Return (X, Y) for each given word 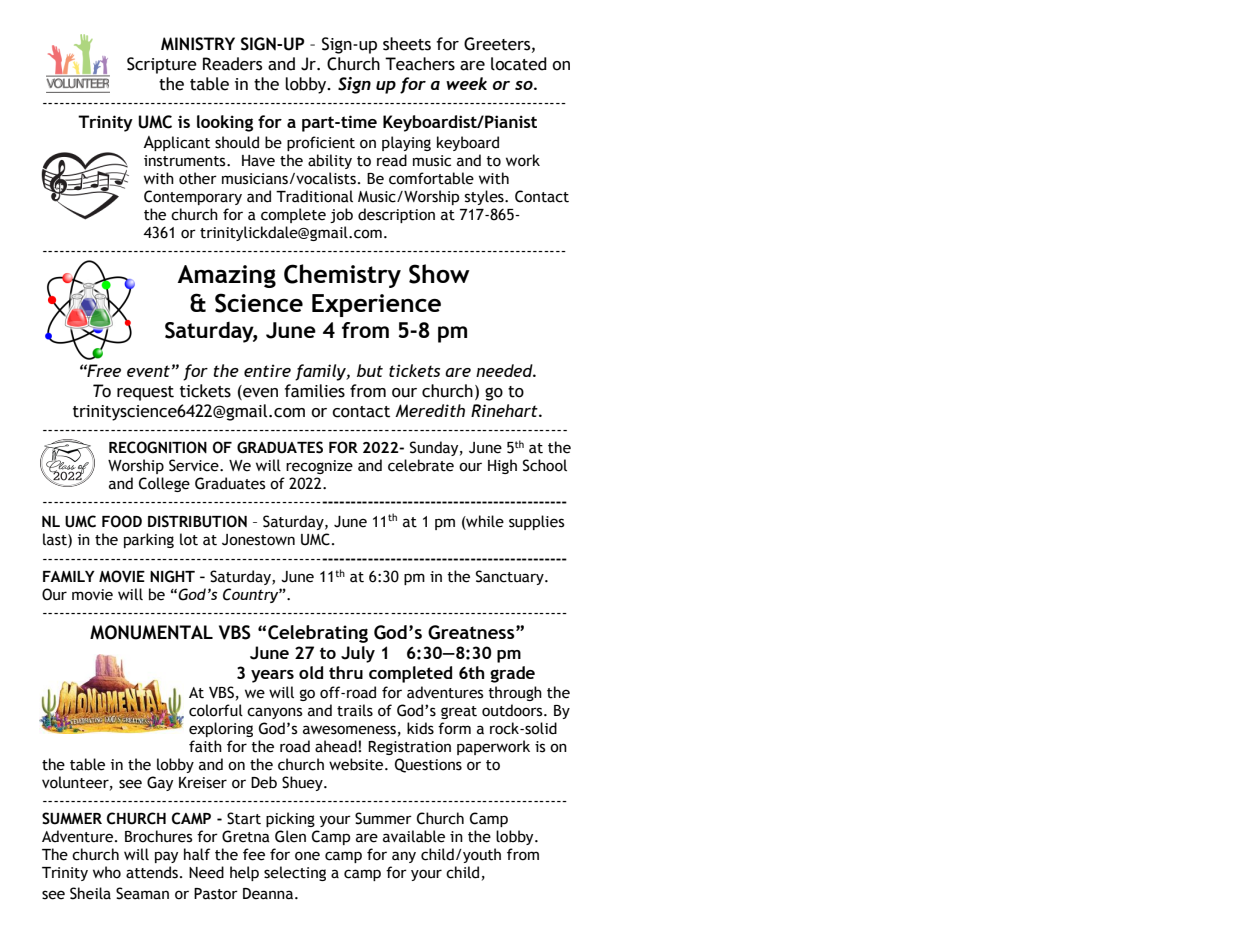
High (502, 466)
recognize (319, 467)
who (107, 872)
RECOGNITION (158, 447)
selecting (295, 873)
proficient (321, 143)
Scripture (162, 65)
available (414, 836)
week (466, 83)
